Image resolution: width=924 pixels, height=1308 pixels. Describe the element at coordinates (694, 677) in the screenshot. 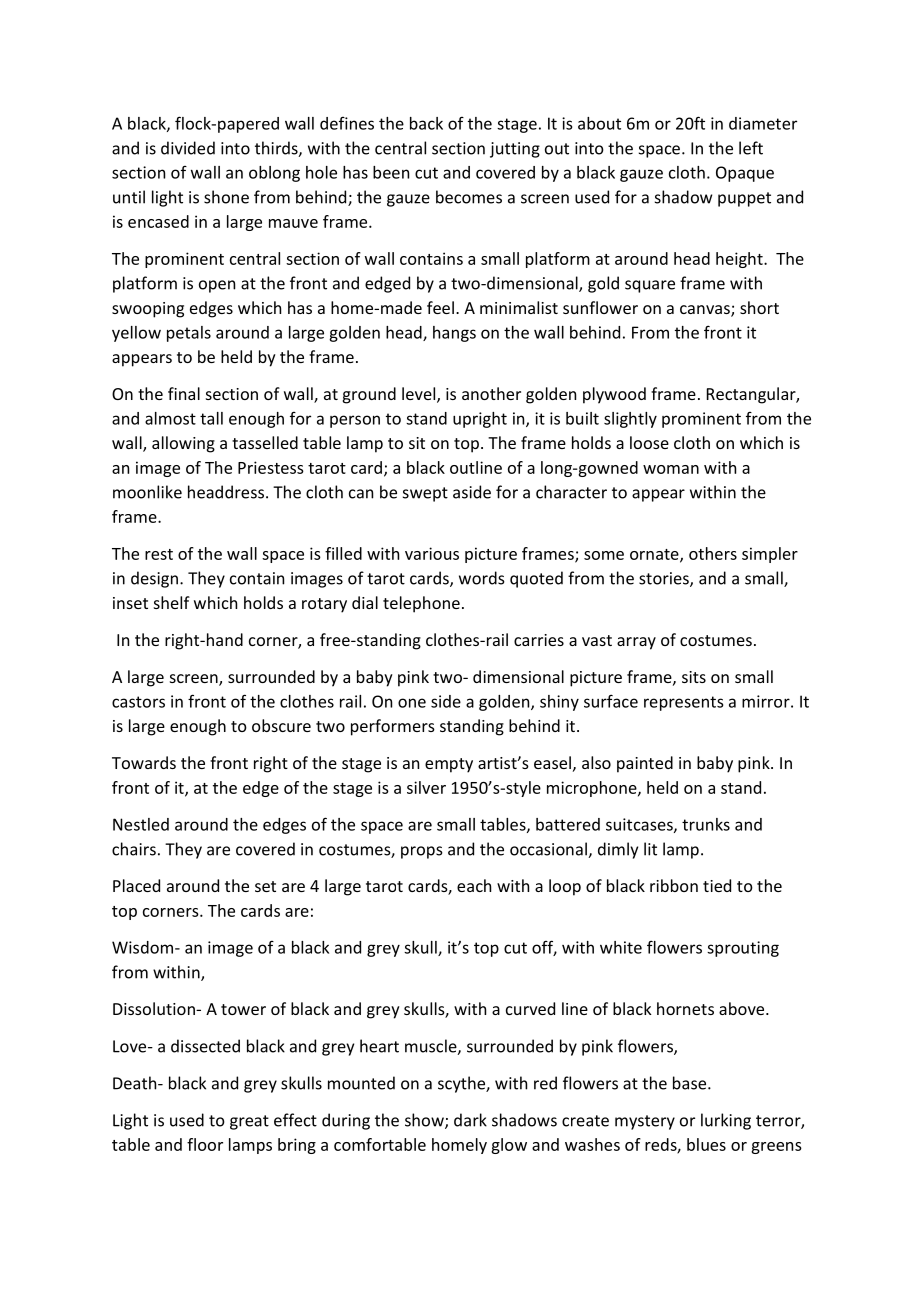

I see `sits` at that location.
